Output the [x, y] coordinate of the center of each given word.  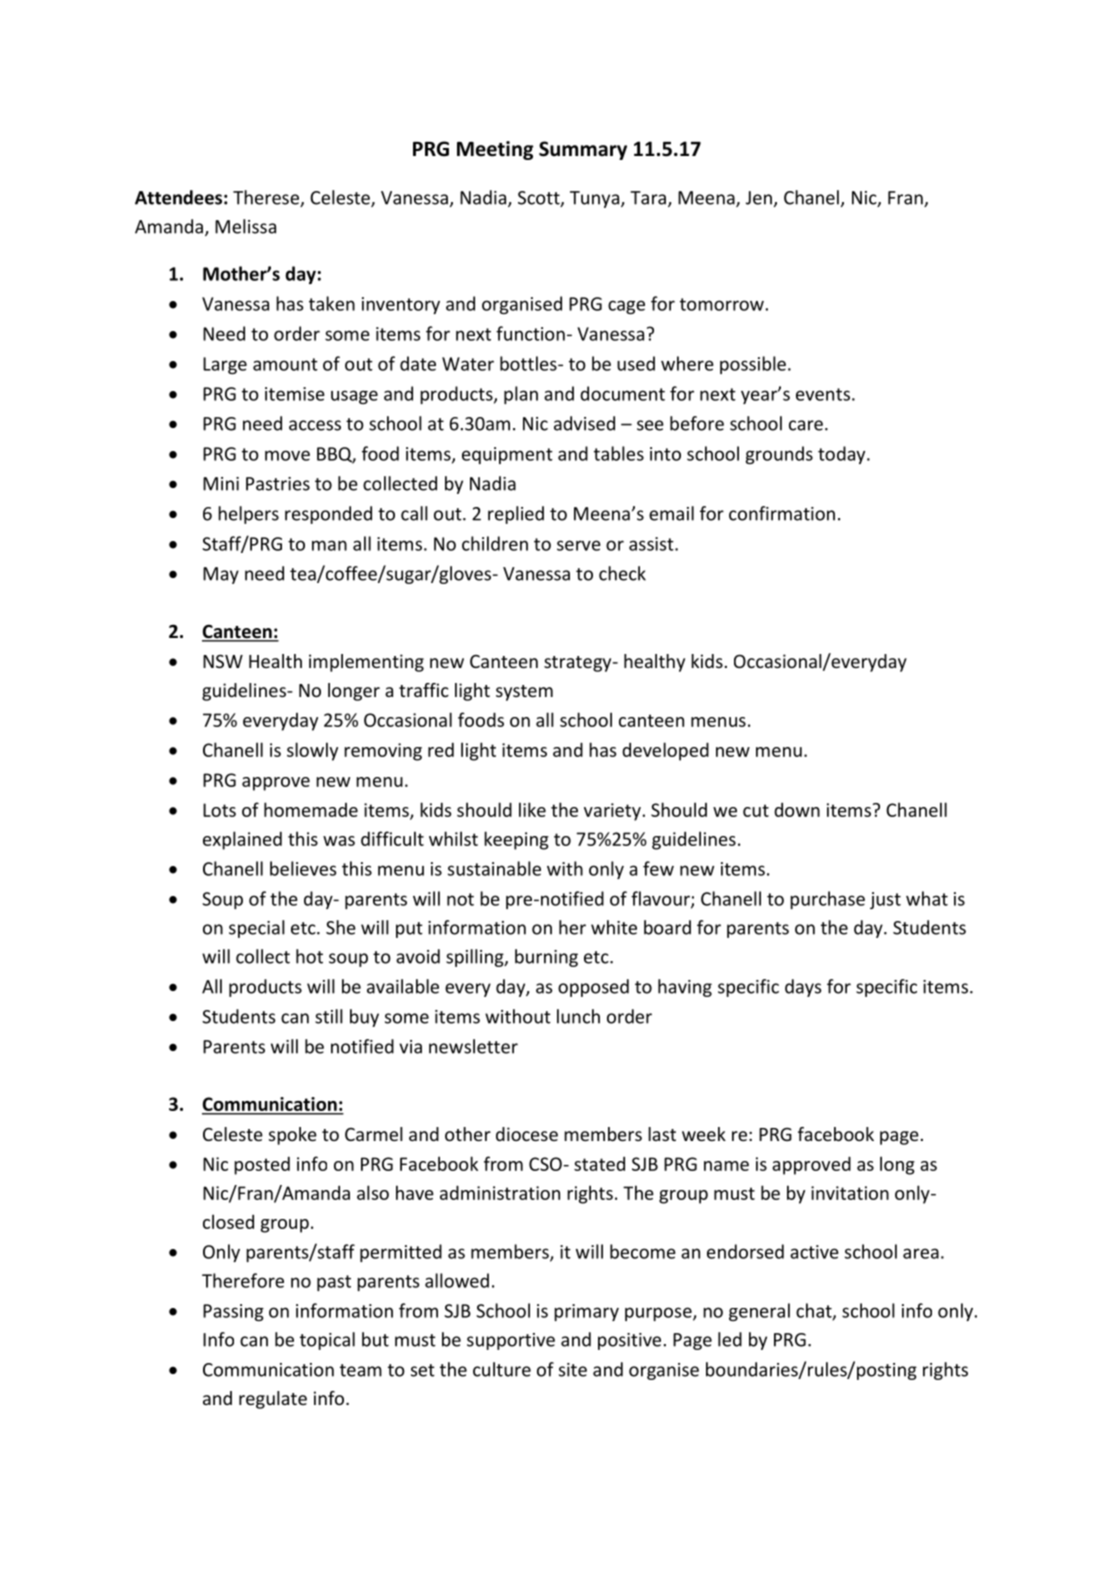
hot [309, 956]
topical [327, 1341]
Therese [267, 198]
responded [328, 515]
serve [579, 545]
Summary [583, 150]
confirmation [782, 513]
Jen [759, 198]
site [573, 1370]
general [759, 1312]
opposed [593, 988]
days [803, 988]
